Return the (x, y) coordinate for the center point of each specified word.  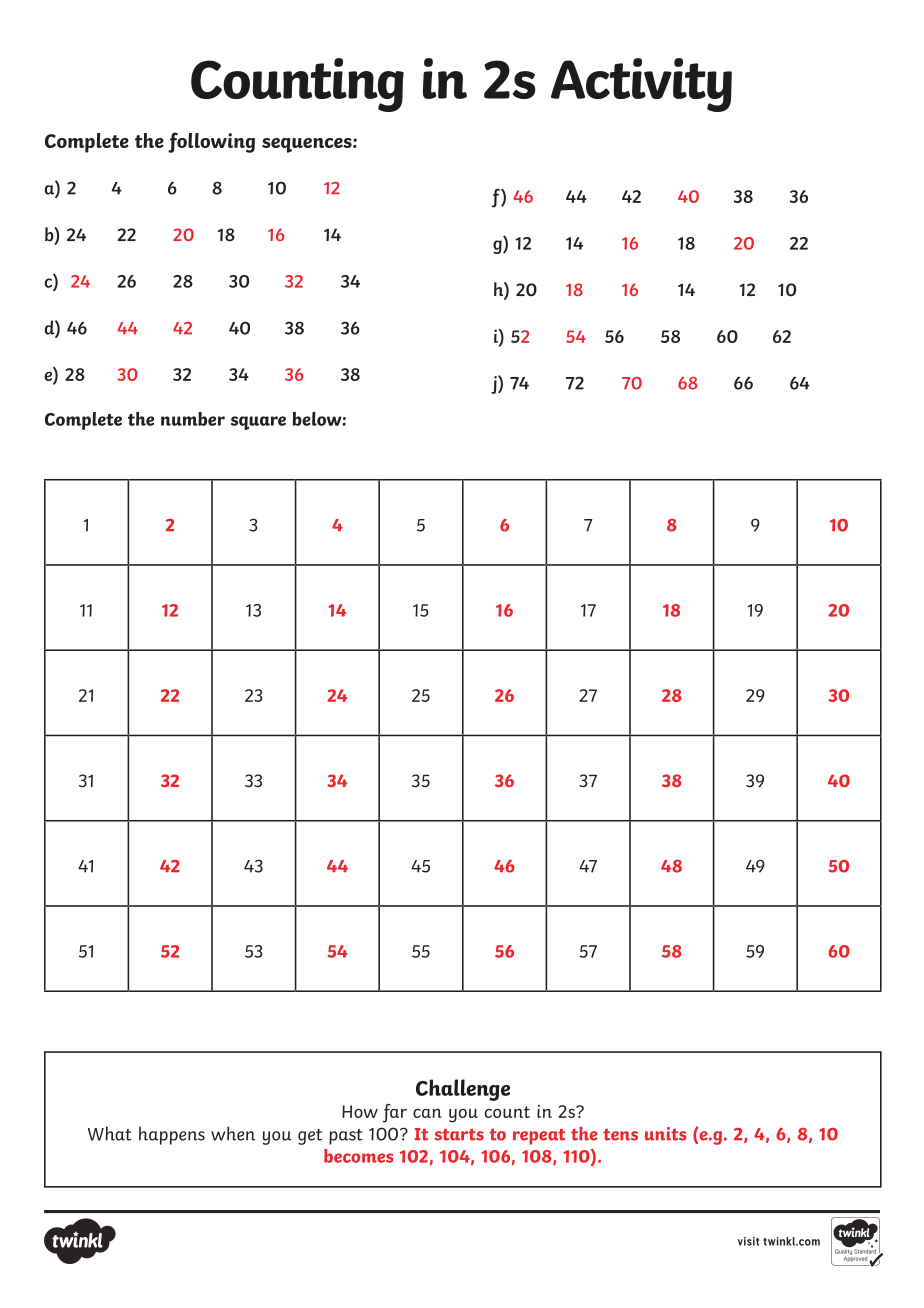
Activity (641, 85)
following (211, 142)
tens (620, 1135)
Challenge (463, 1090)
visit (748, 1241)
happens (172, 1135)
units (666, 1134)
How (360, 1111)
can (427, 1113)
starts (459, 1134)
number (193, 419)
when (233, 1133)
